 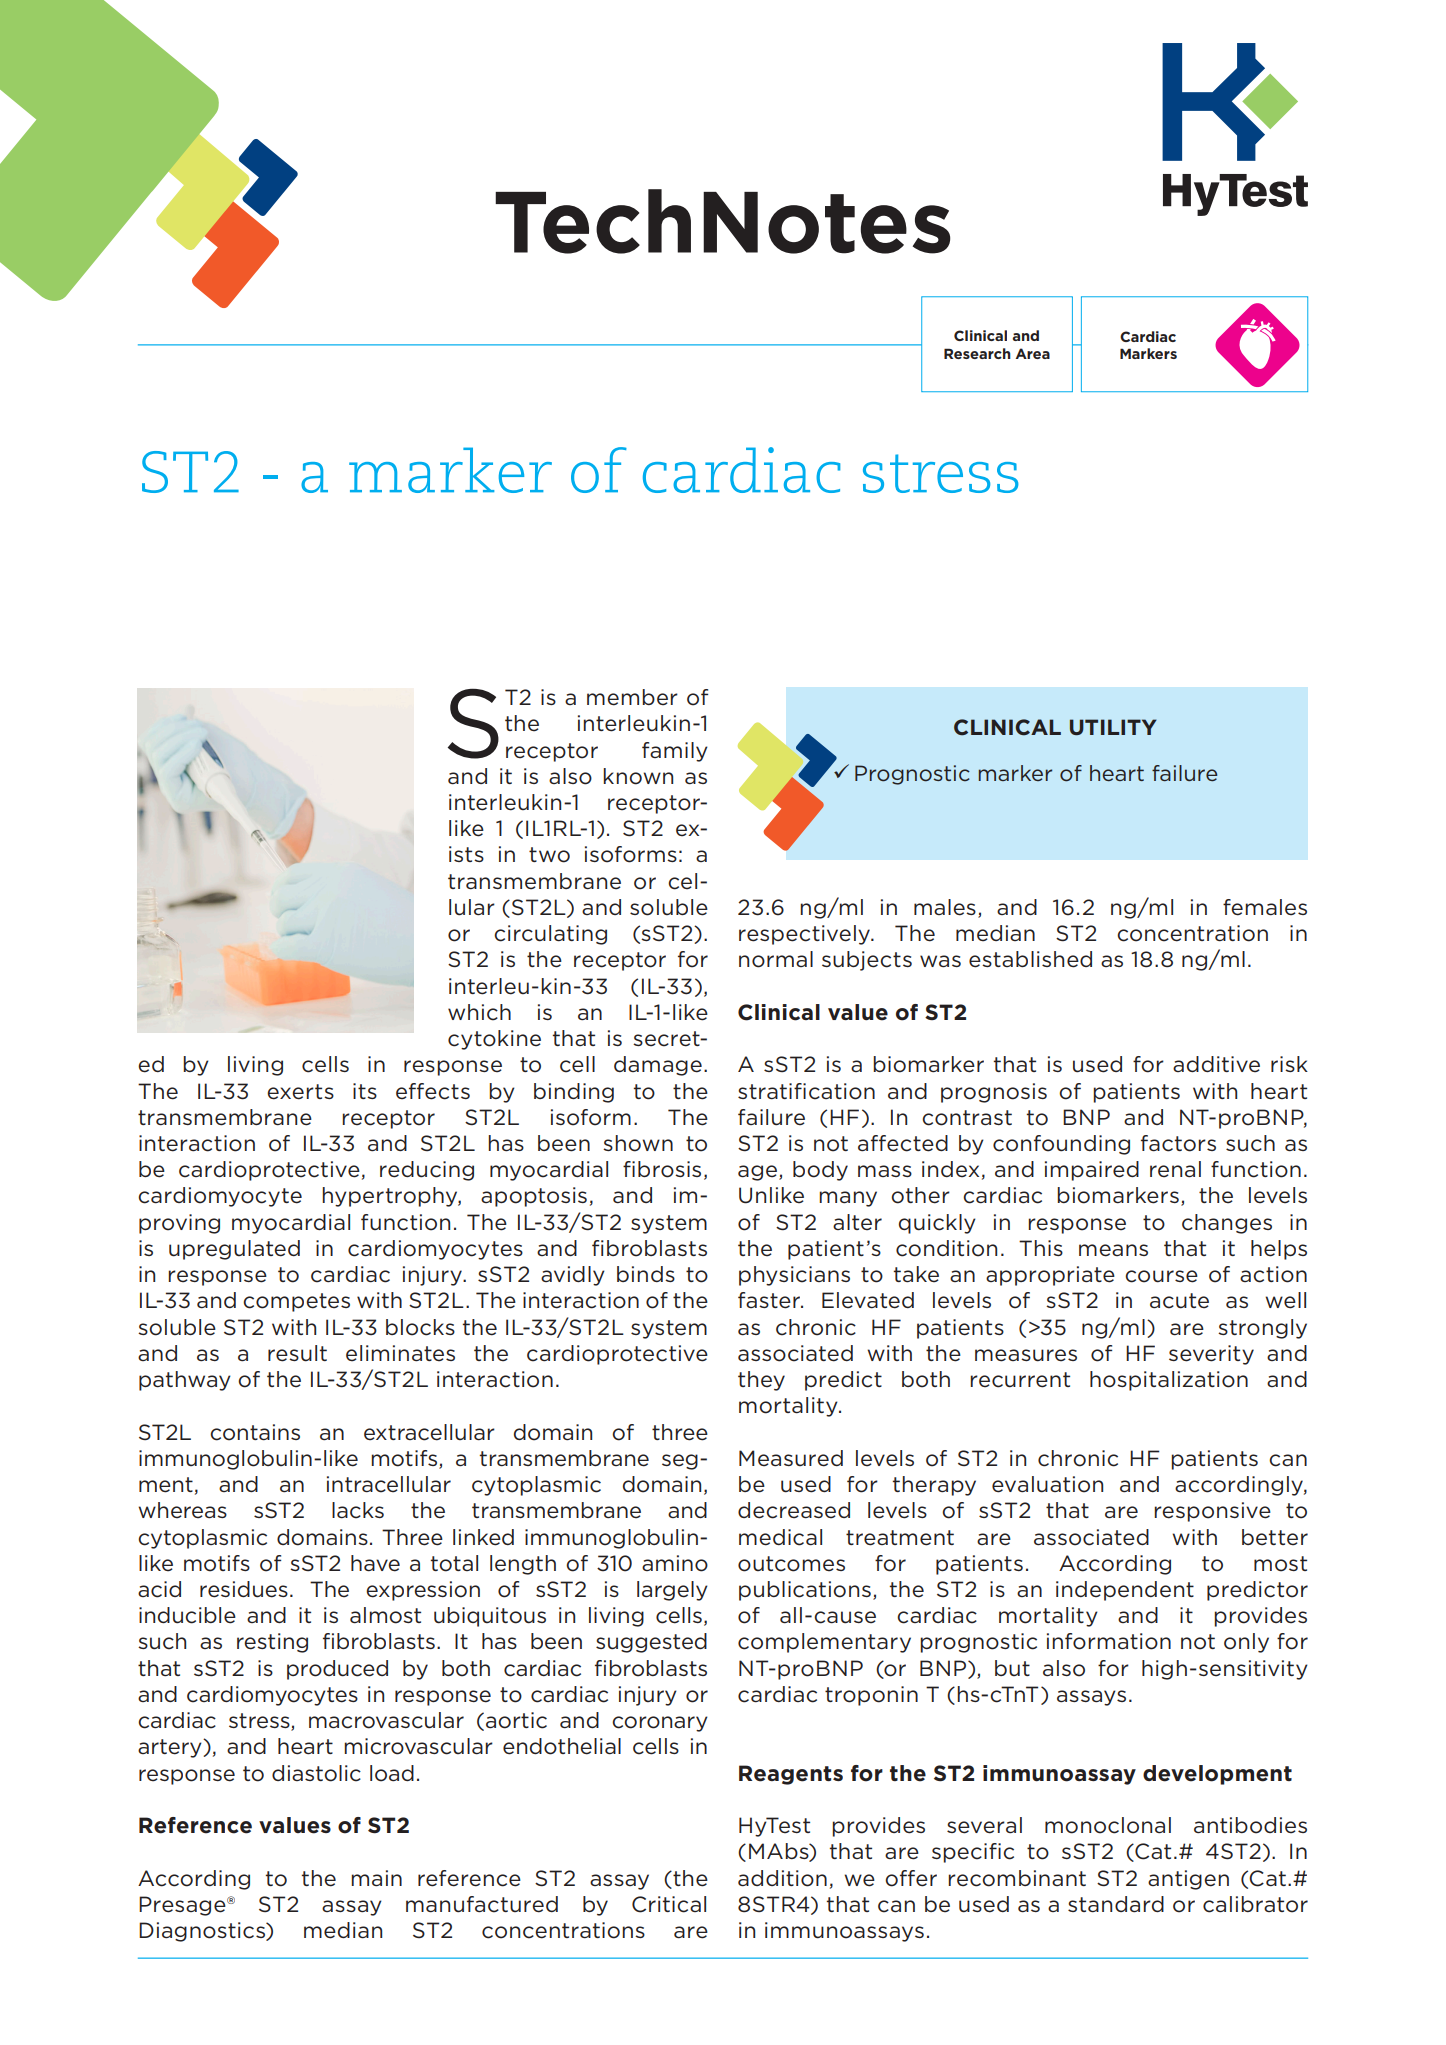 What do you see at coordinates (1188, 1880) in the screenshot?
I see `antigen` at bounding box center [1188, 1880].
